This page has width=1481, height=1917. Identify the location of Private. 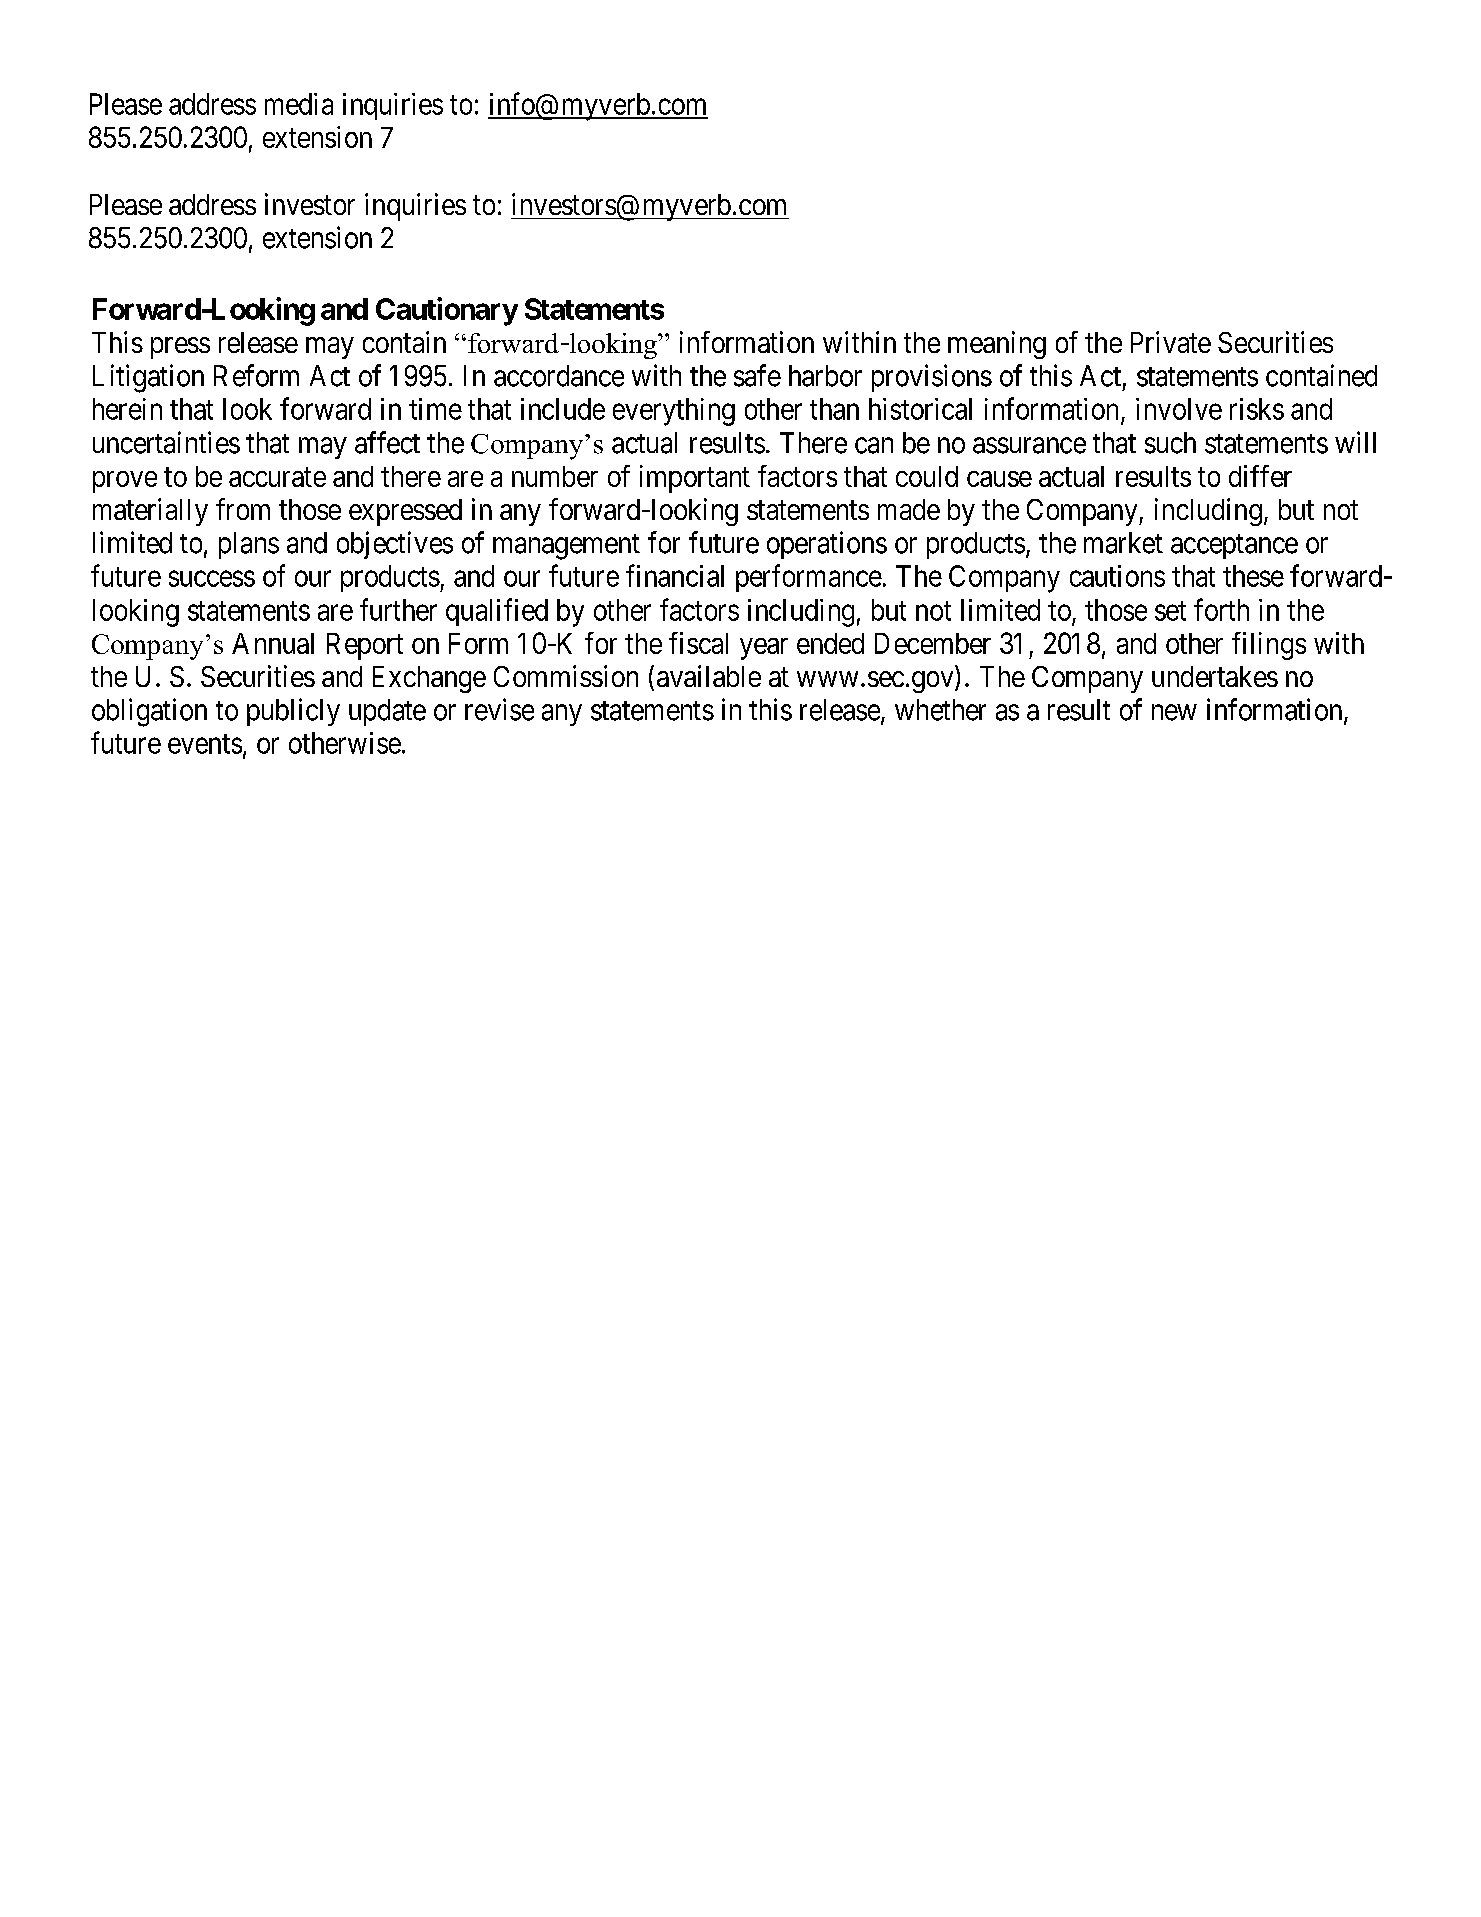
(1171, 342).
